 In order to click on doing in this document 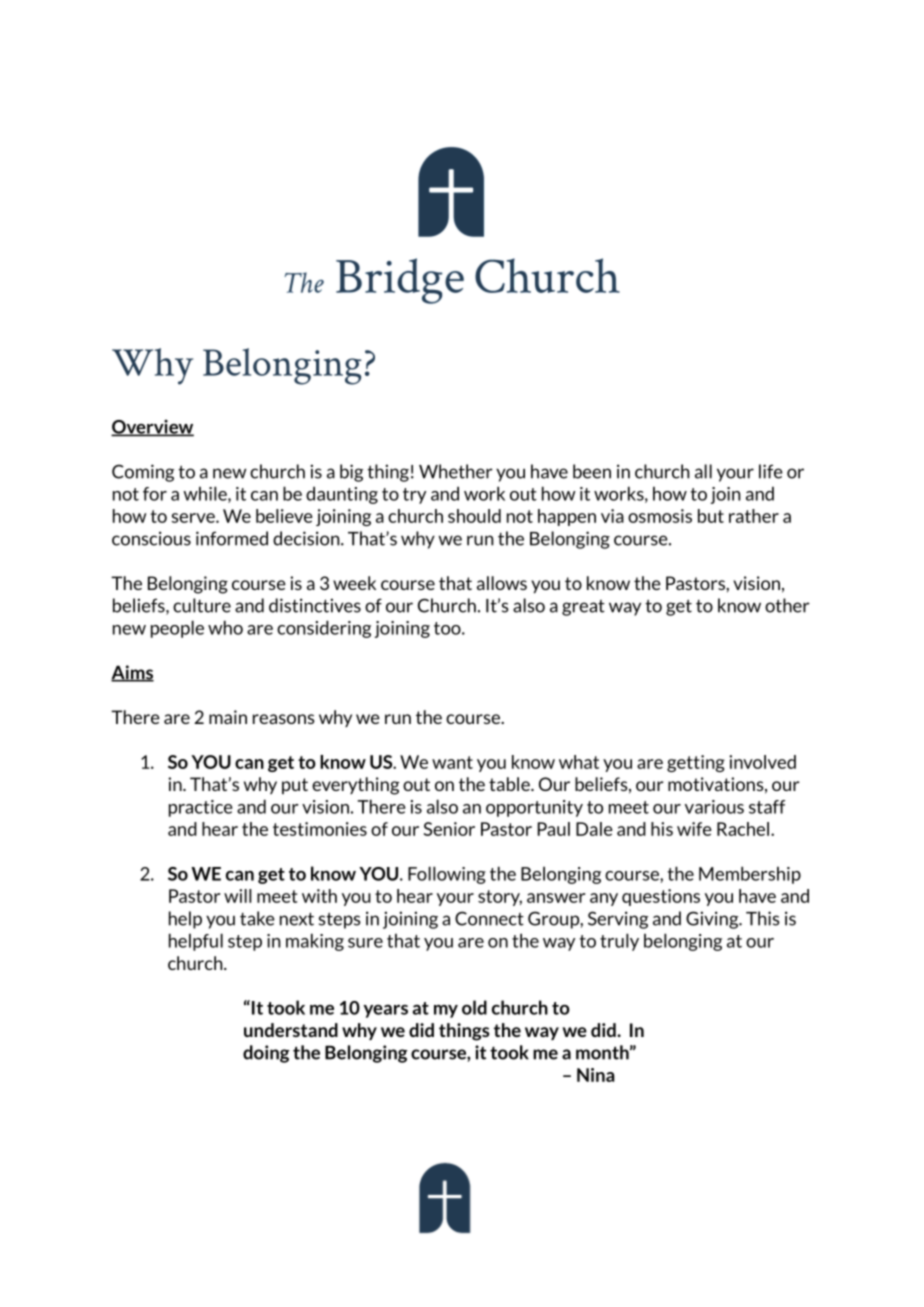, I will do `click(266, 1054)`.
